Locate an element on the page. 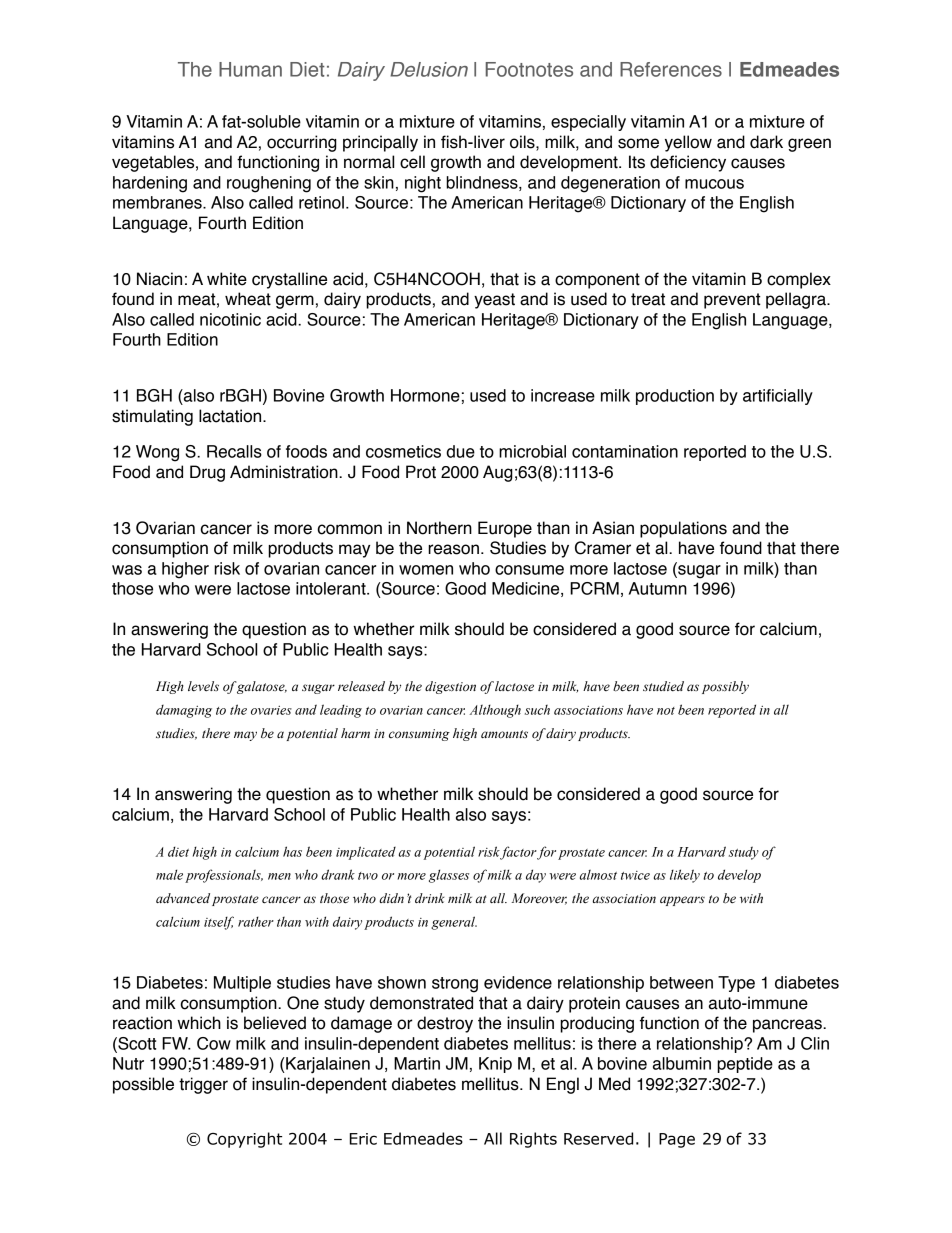  Human is located at coordinates (250, 69).
